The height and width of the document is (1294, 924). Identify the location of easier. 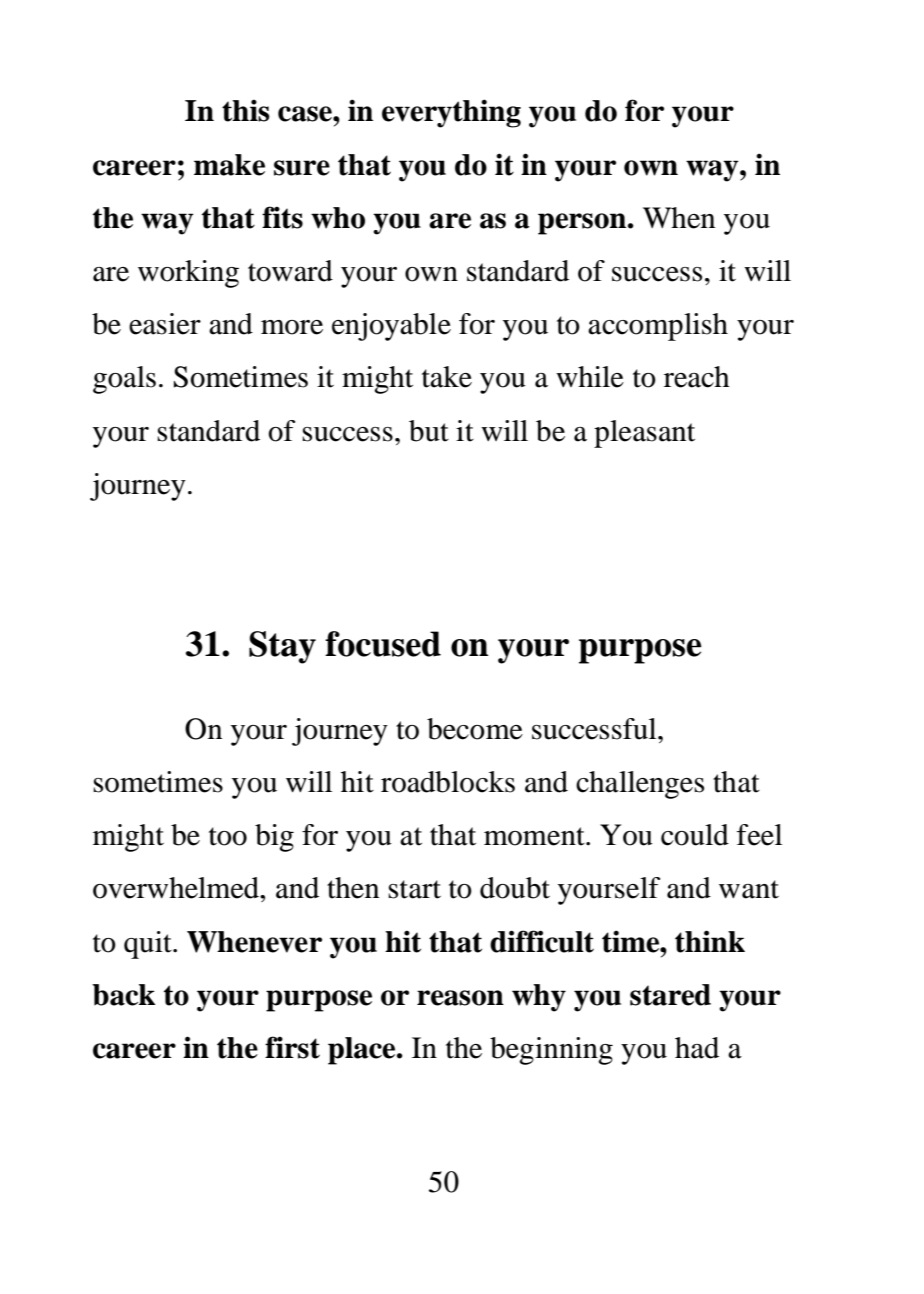
(165, 324).
